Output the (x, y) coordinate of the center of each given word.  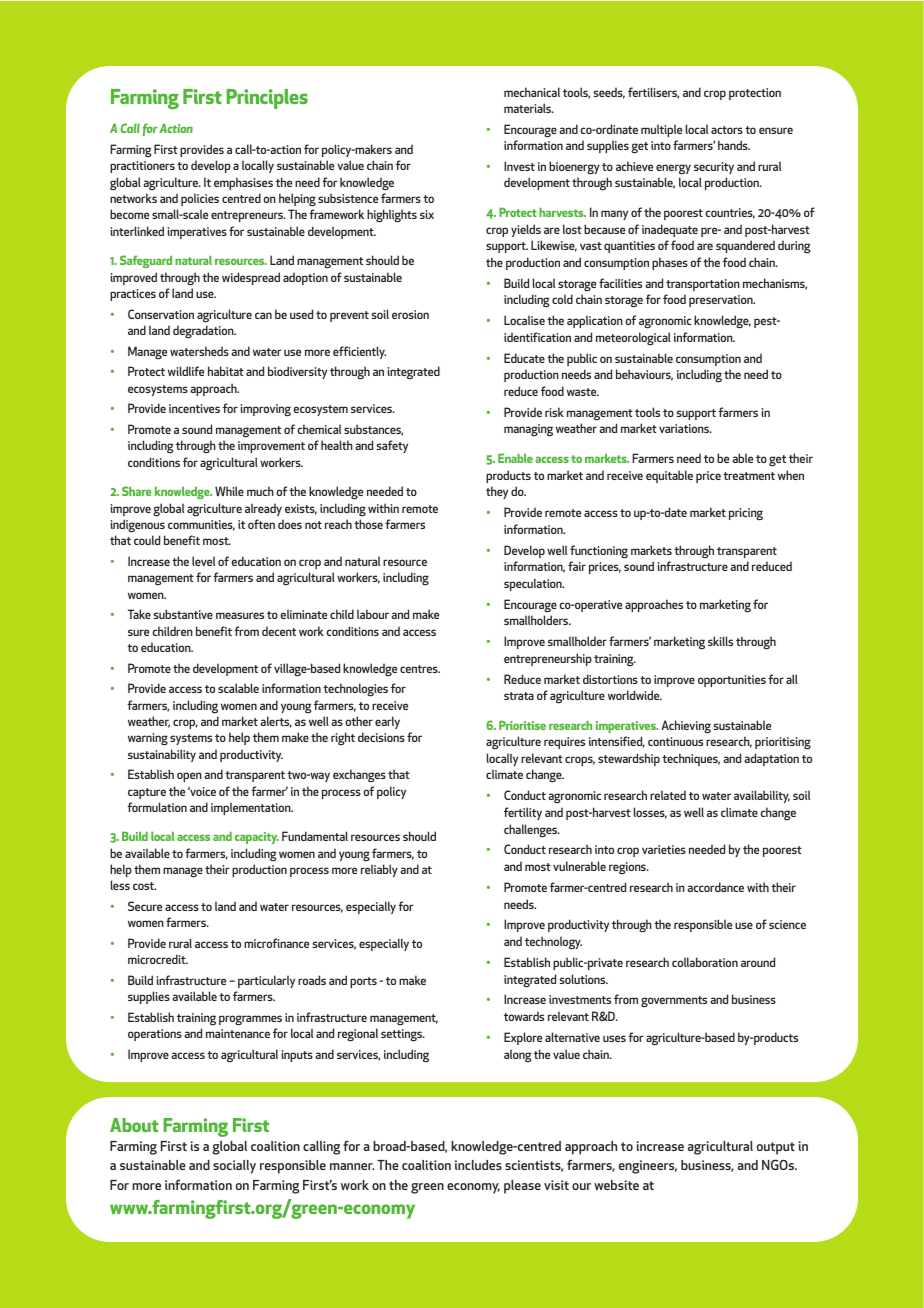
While (229, 491)
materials (529, 108)
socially (234, 1167)
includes (478, 1165)
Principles (267, 99)
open (189, 777)
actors (727, 130)
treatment (749, 476)
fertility (523, 813)
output (776, 1148)
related (668, 795)
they (497, 492)
